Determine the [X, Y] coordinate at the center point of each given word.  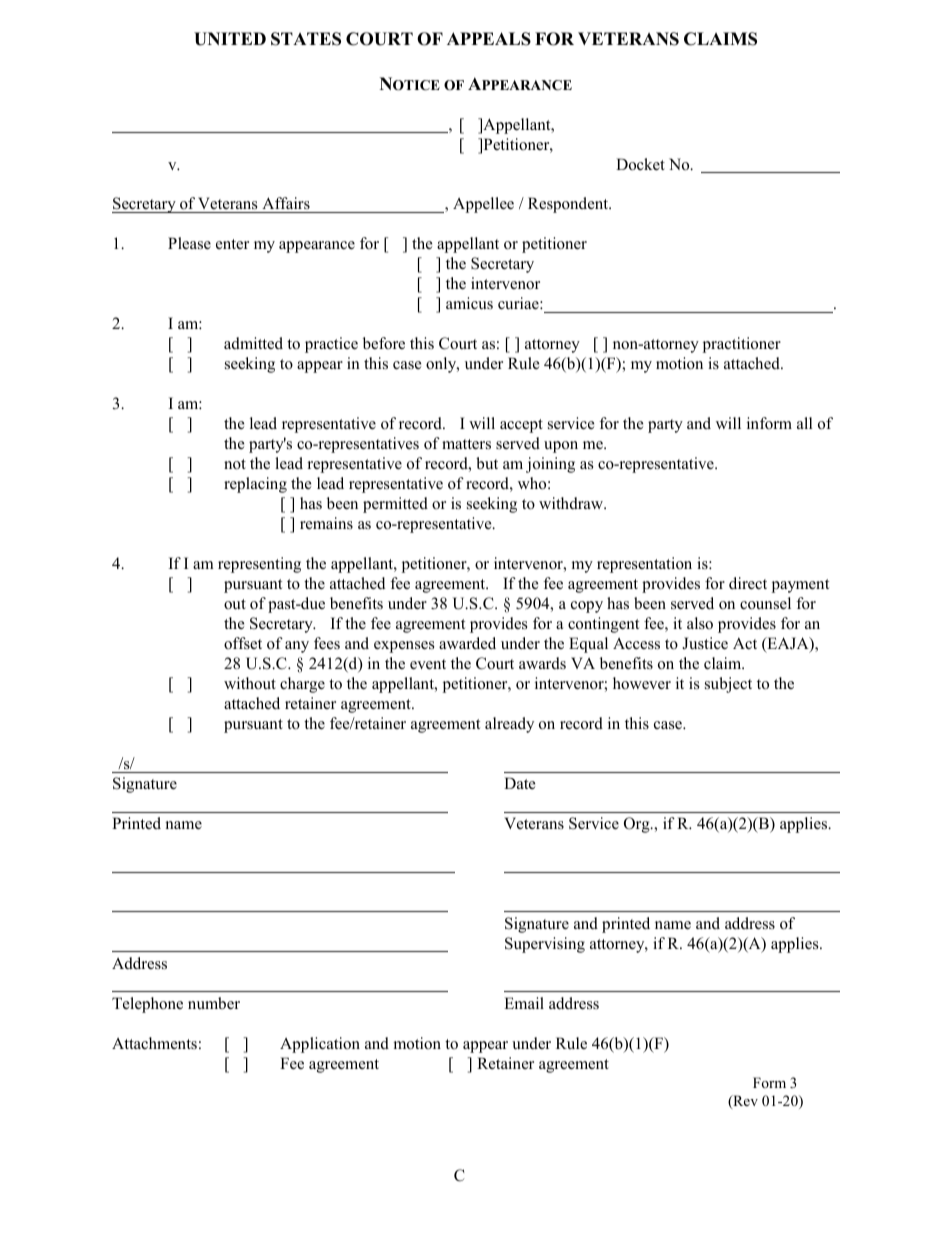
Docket [640, 164]
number [214, 1003]
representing [259, 565]
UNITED [230, 39]
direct [748, 583]
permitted [395, 505]
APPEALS [489, 39]
